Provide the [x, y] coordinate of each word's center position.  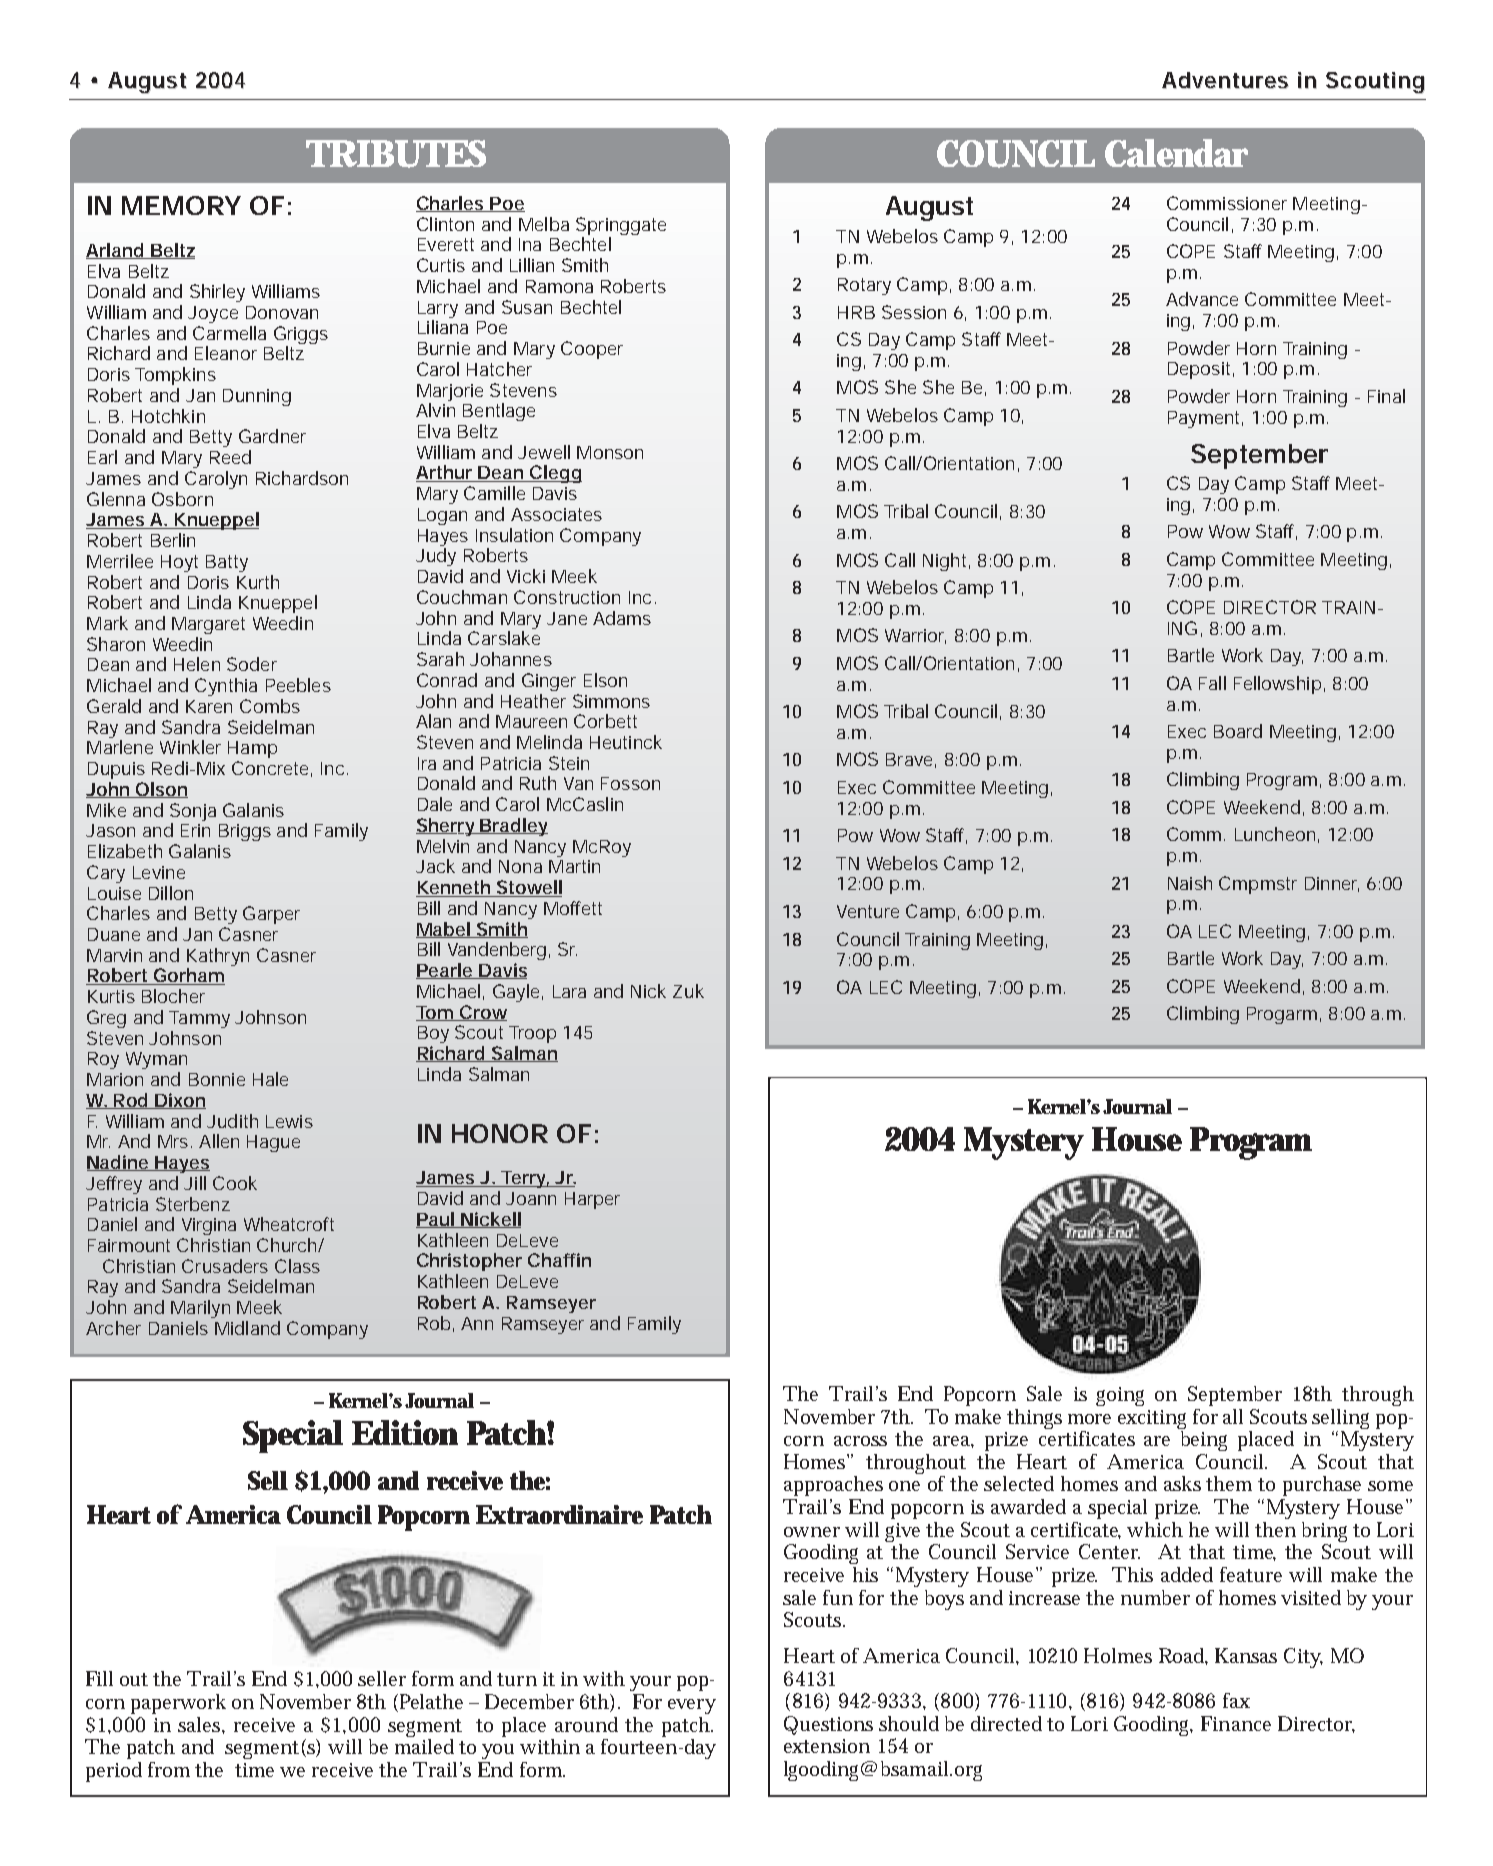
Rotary [864, 286]
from [169, 1769]
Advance [1202, 299]
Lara [569, 991]
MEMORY [181, 205]
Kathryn [218, 958]
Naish [1190, 883]
